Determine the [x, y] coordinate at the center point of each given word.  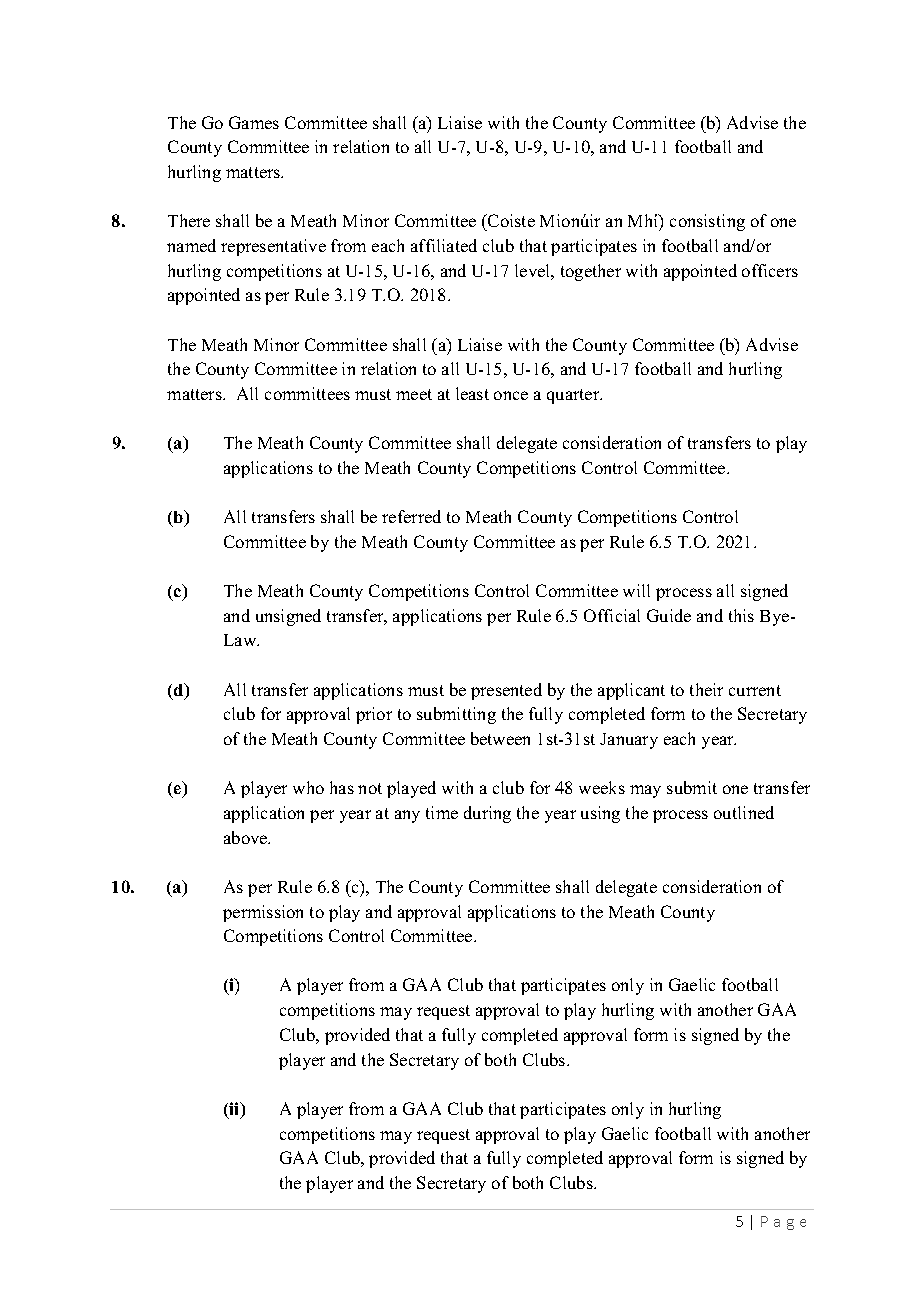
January [629, 741]
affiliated [444, 245]
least [472, 393]
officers [770, 270]
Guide [669, 615]
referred [411, 516]
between [500, 738]
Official [612, 615]
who [308, 787]
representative [273, 247]
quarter [574, 396]
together [591, 272]
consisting [707, 222]
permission [263, 913]
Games [254, 122]
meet [414, 394]
